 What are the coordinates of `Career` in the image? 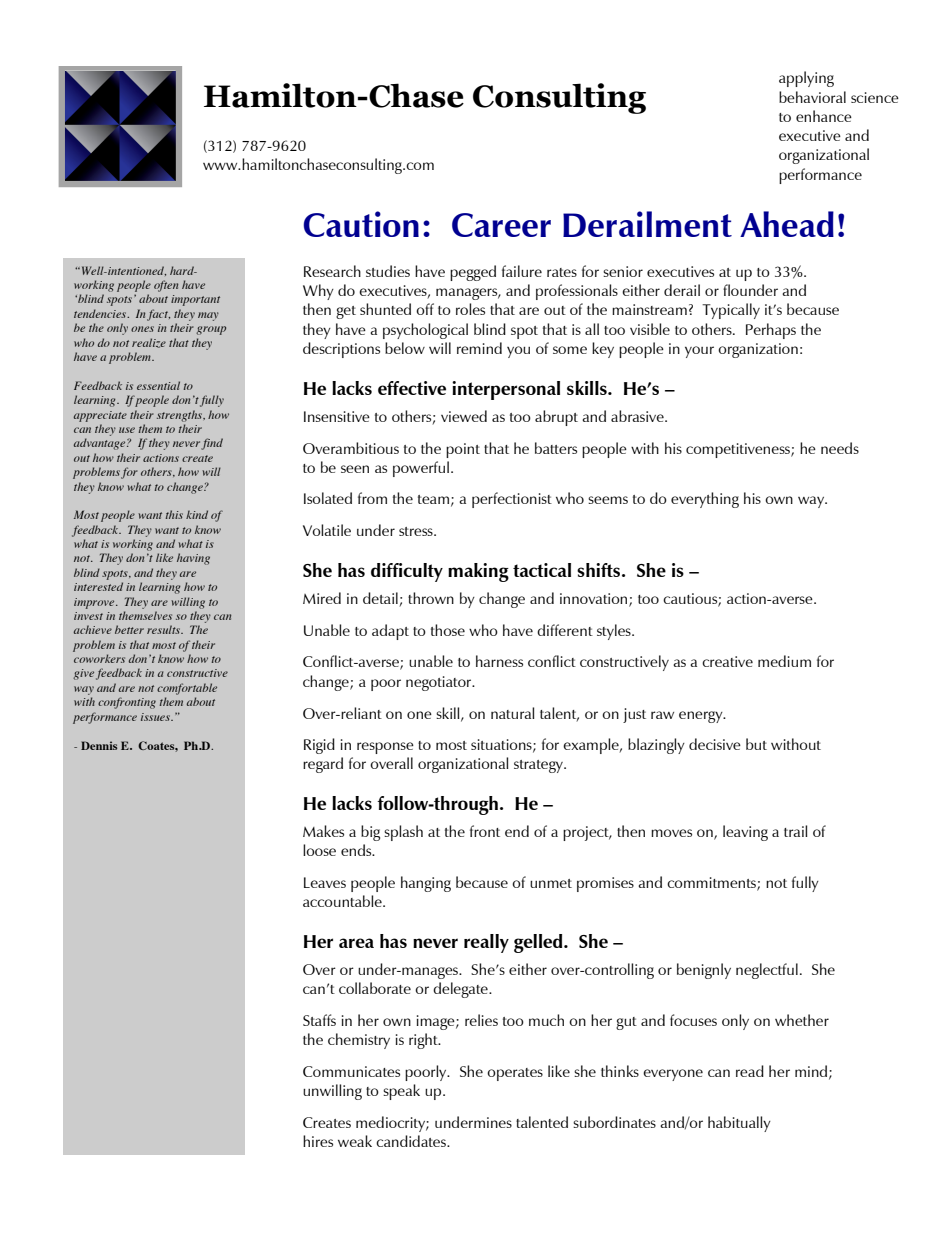 It's located at (501, 225).
